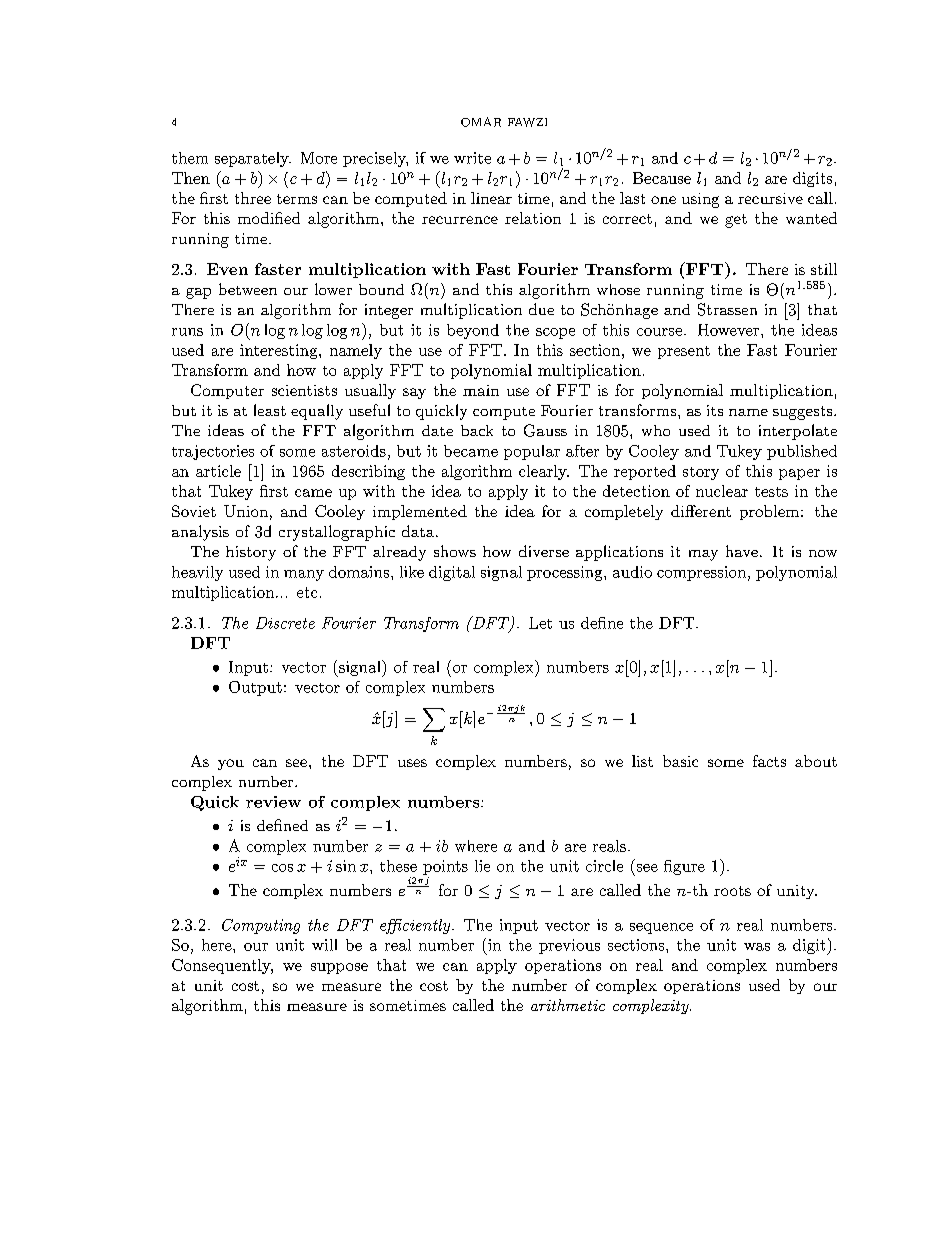 Image resolution: width=952 pixels, height=1233 pixels. I want to click on many, so click(304, 575).
